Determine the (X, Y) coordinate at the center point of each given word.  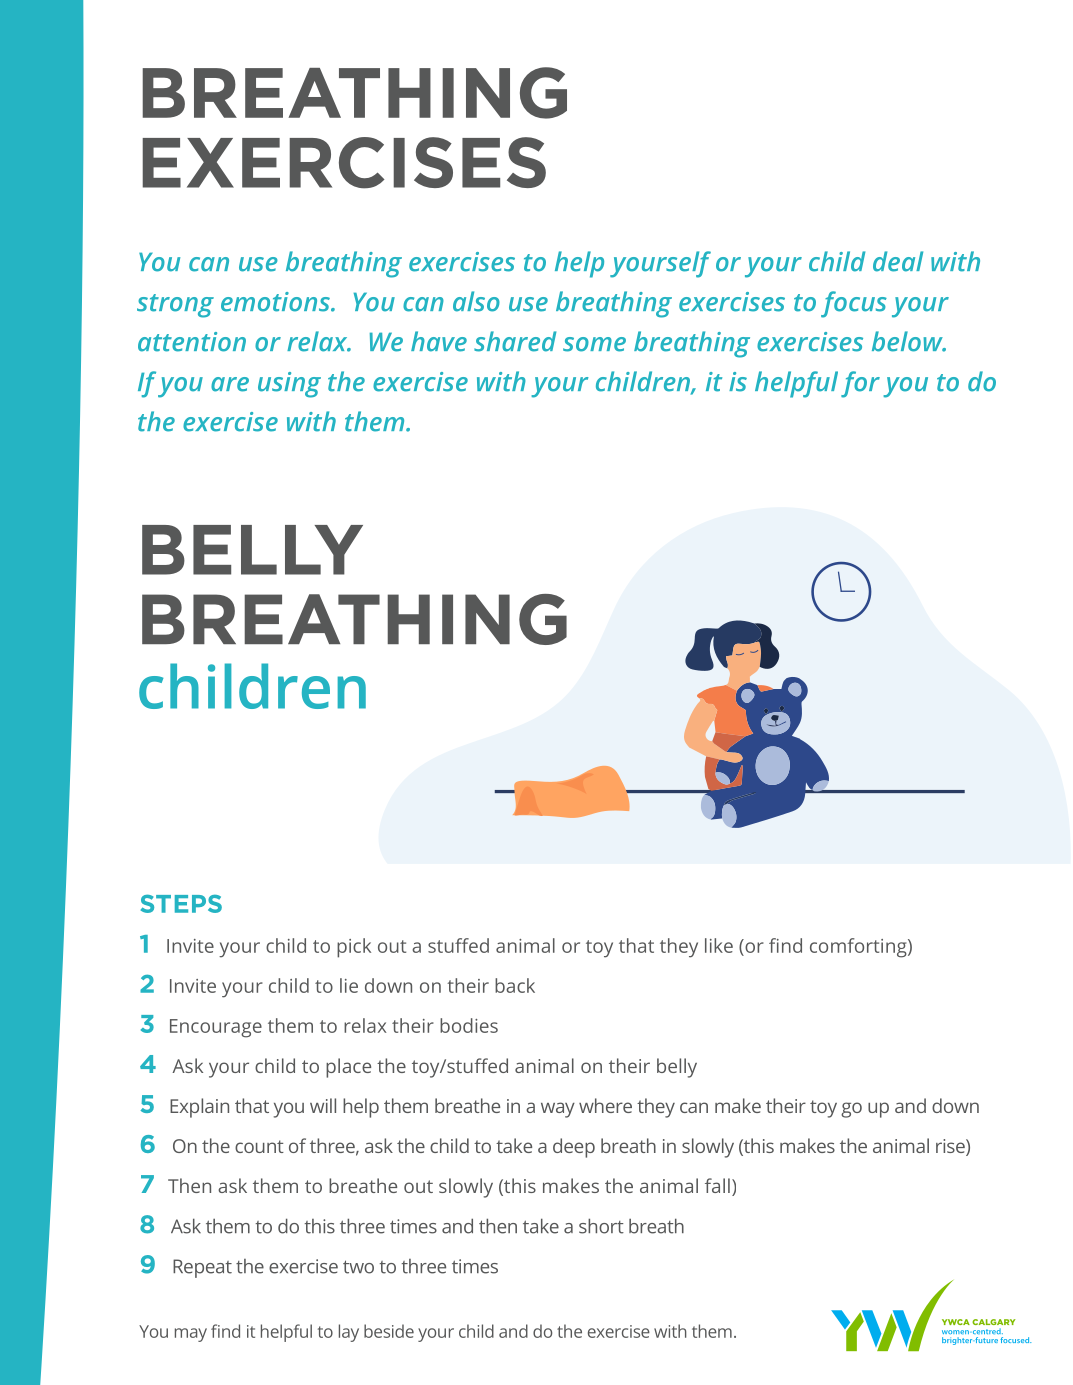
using (289, 385)
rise (951, 1147)
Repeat (202, 1268)
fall (717, 1185)
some (594, 344)
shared (515, 341)
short (601, 1226)
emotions (276, 302)
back (515, 985)
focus (854, 304)
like (719, 945)
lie (349, 985)
